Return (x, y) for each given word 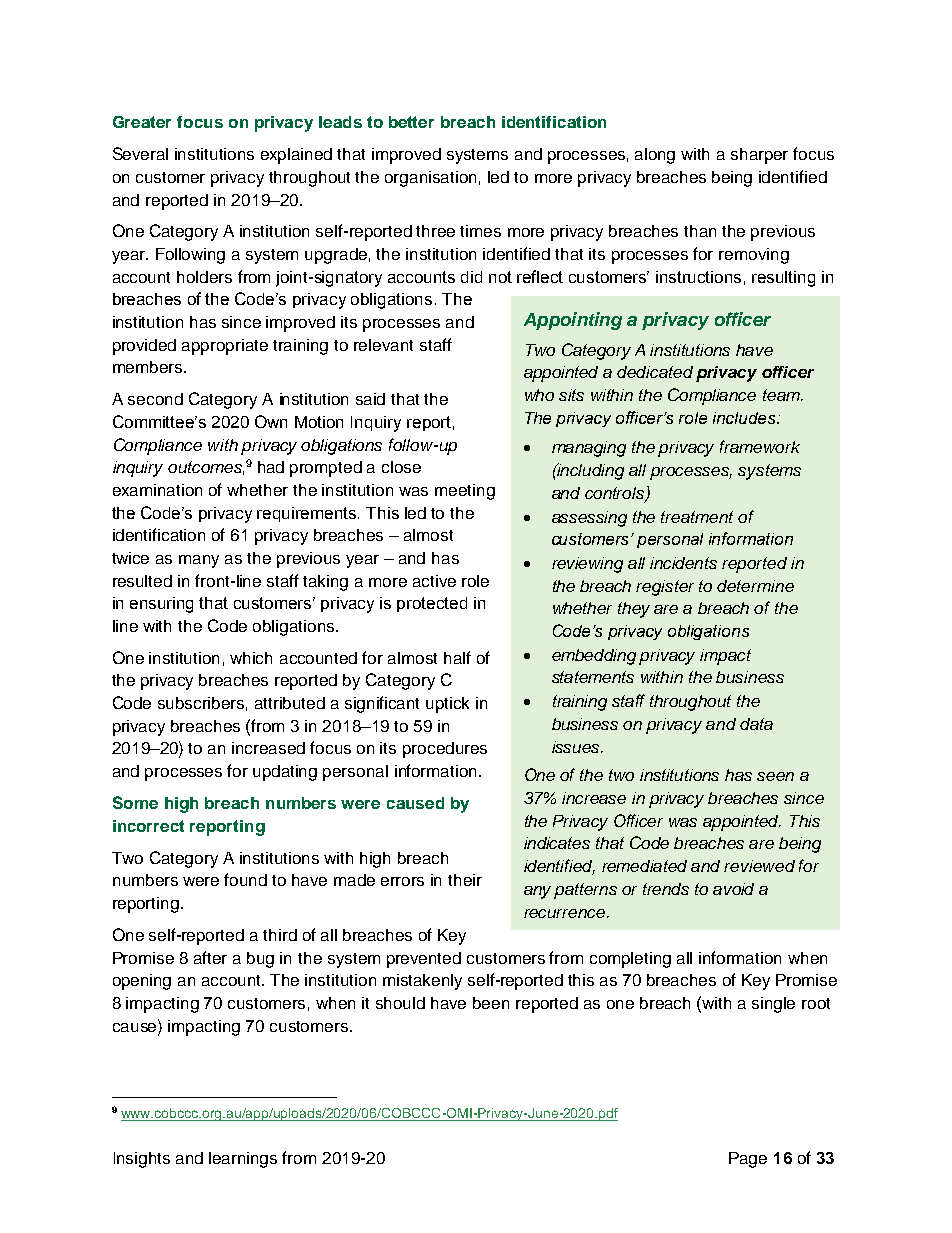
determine (755, 586)
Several (140, 153)
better (411, 122)
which (251, 658)
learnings (243, 1160)
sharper (759, 156)
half (457, 657)
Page (748, 1160)
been (491, 1003)
